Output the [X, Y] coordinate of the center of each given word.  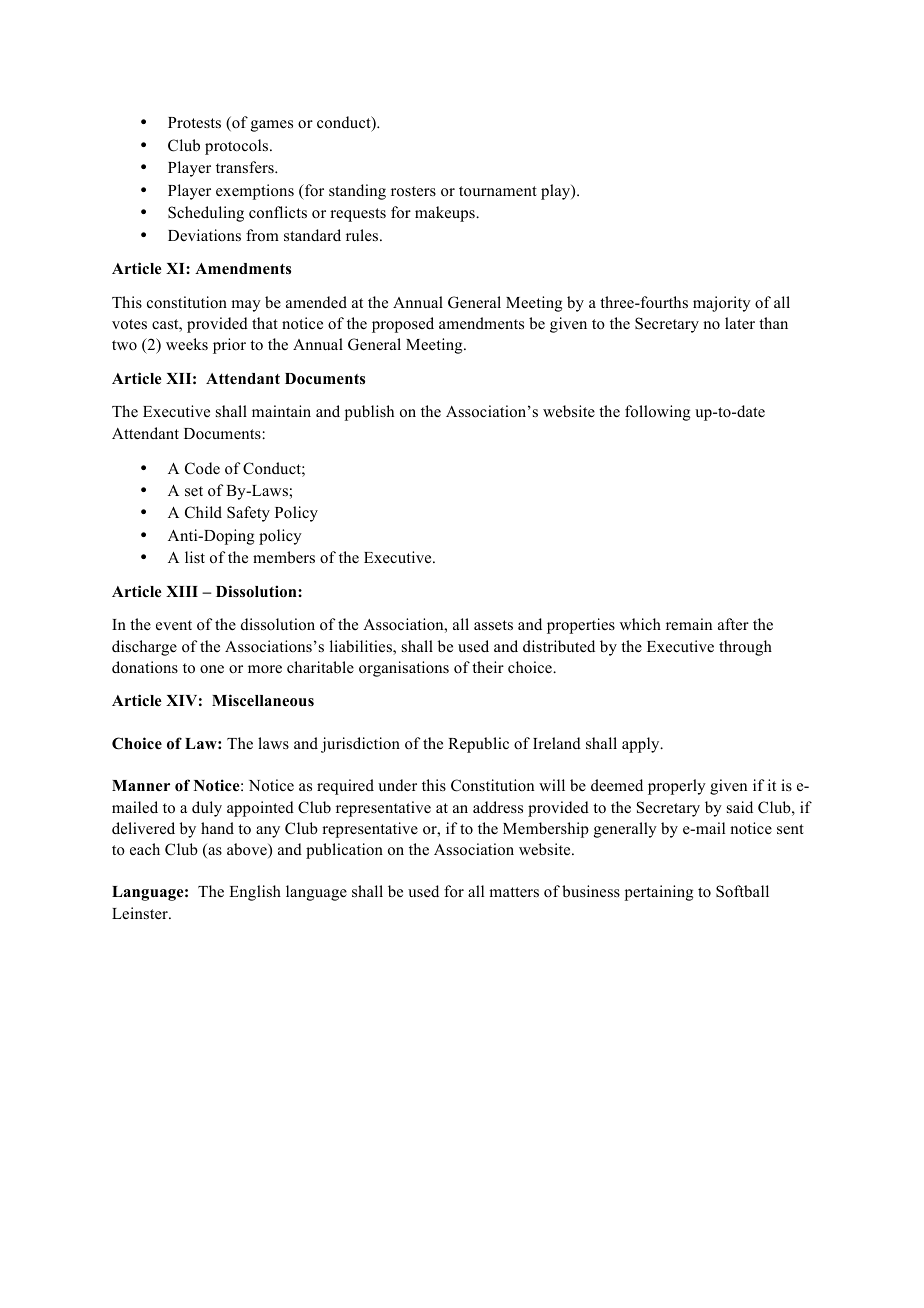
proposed [403, 325]
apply [642, 745]
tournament [498, 191]
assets [493, 625]
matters [514, 892]
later [740, 323]
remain [689, 624]
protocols [238, 147]
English [255, 893]
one [212, 669]
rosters [413, 191]
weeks [187, 344]
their [488, 667]
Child [203, 512]
